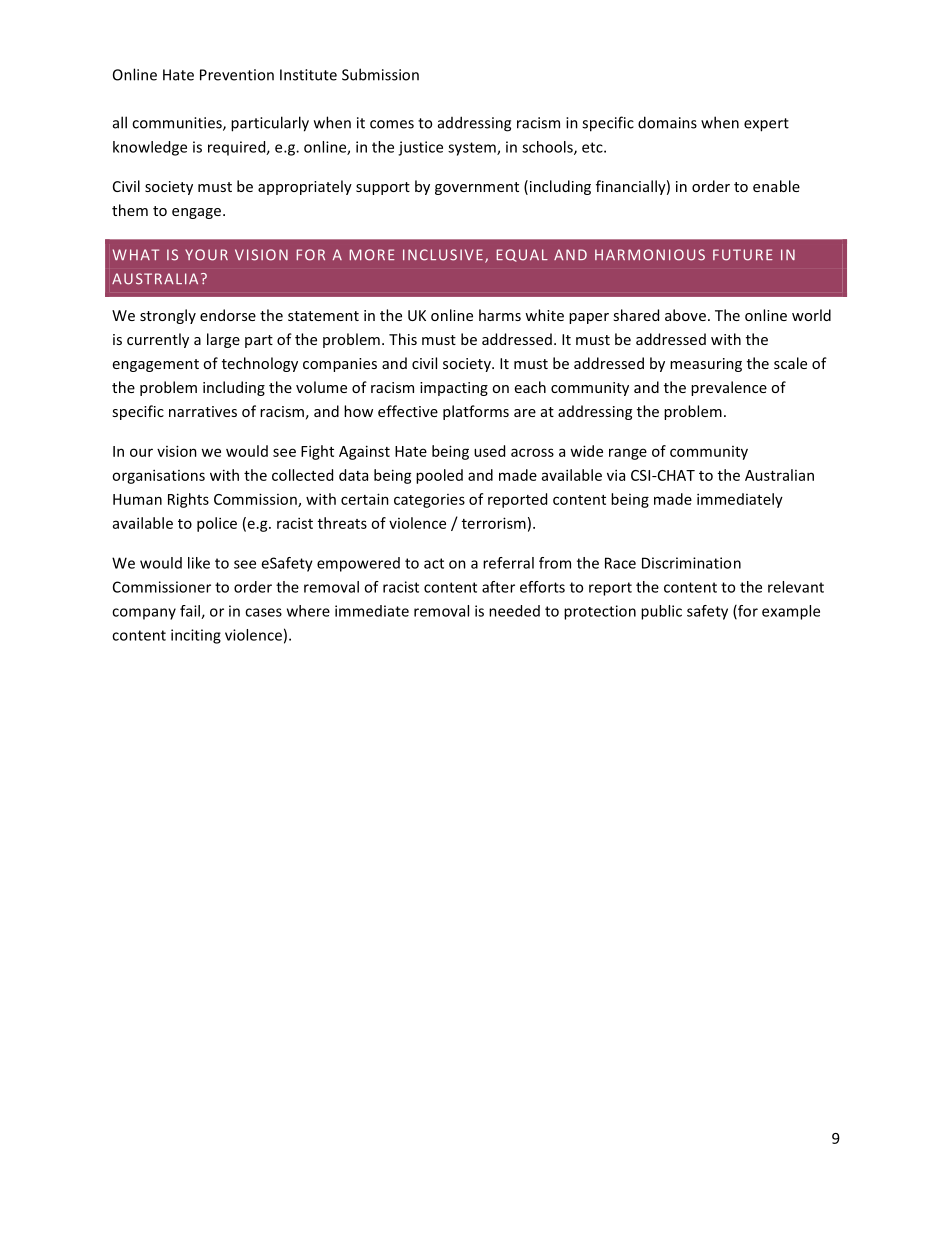  What do you see at coordinates (223, 340) in the screenshot?
I see `large` at bounding box center [223, 340].
